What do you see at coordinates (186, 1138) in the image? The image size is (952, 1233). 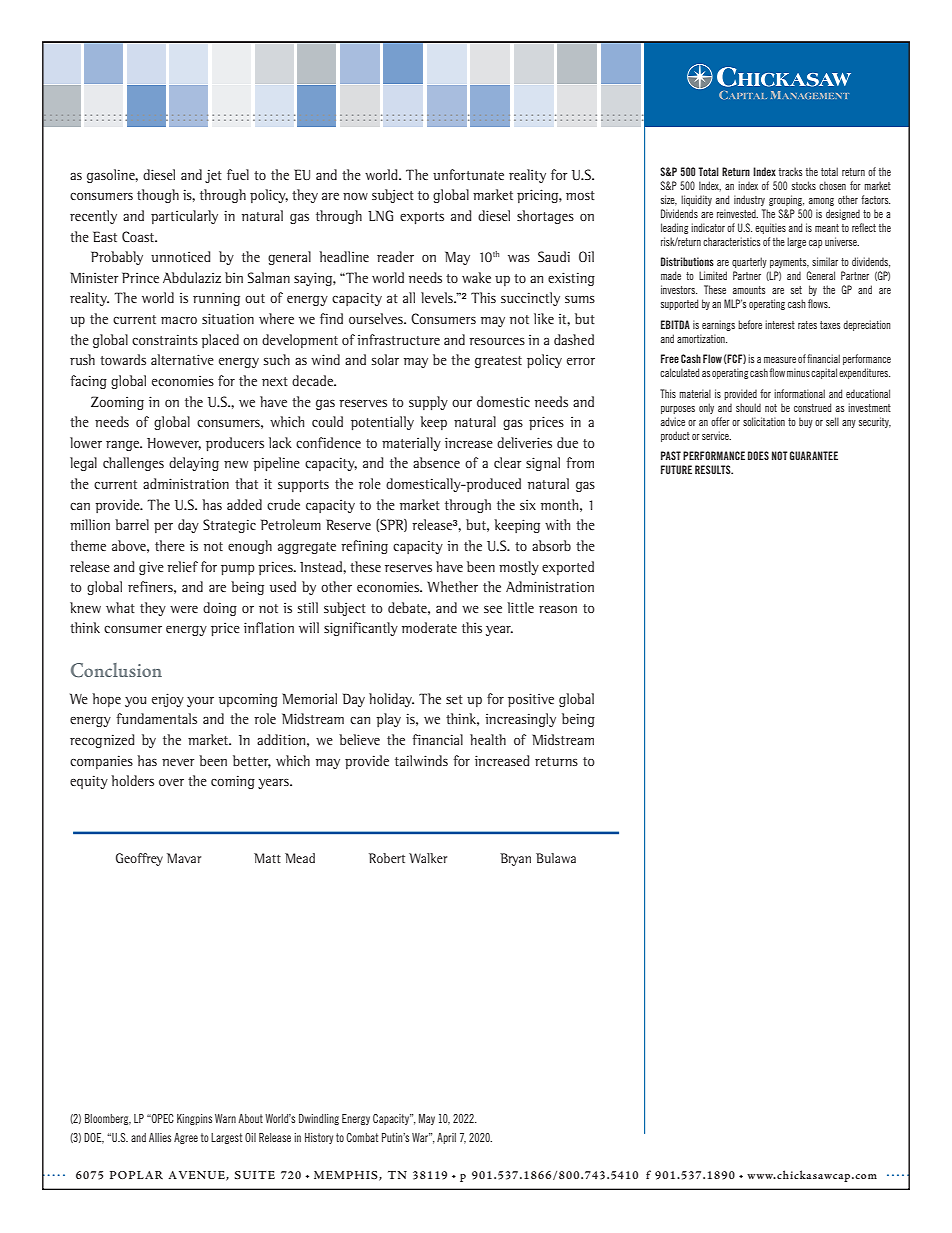 I see `Agree` at bounding box center [186, 1138].
